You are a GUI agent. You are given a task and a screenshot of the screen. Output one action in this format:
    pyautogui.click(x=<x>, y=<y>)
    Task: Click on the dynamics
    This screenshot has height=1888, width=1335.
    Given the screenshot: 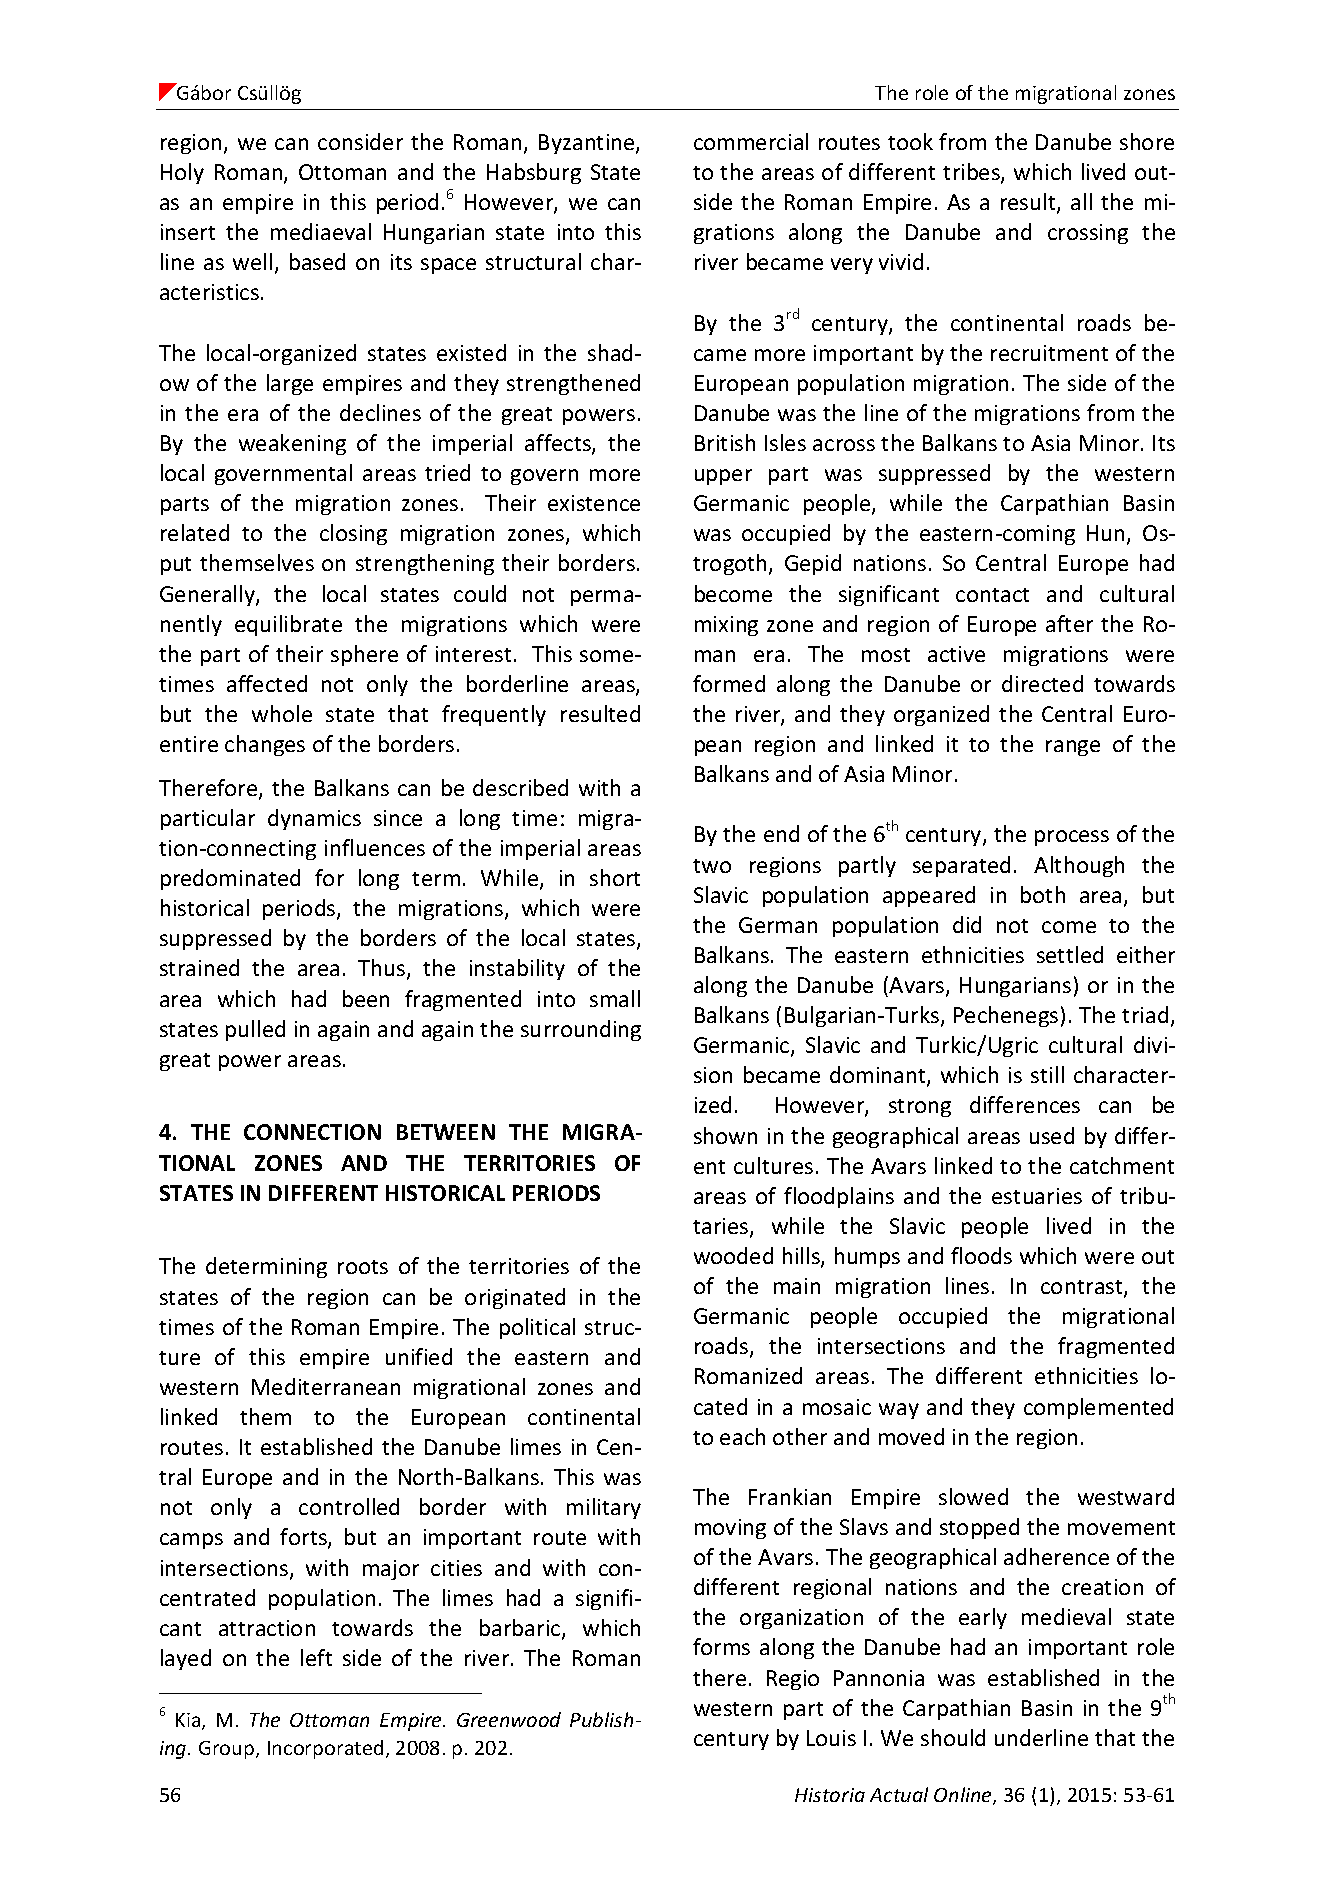 What is the action you would take?
    pyautogui.click(x=314, y=819)
